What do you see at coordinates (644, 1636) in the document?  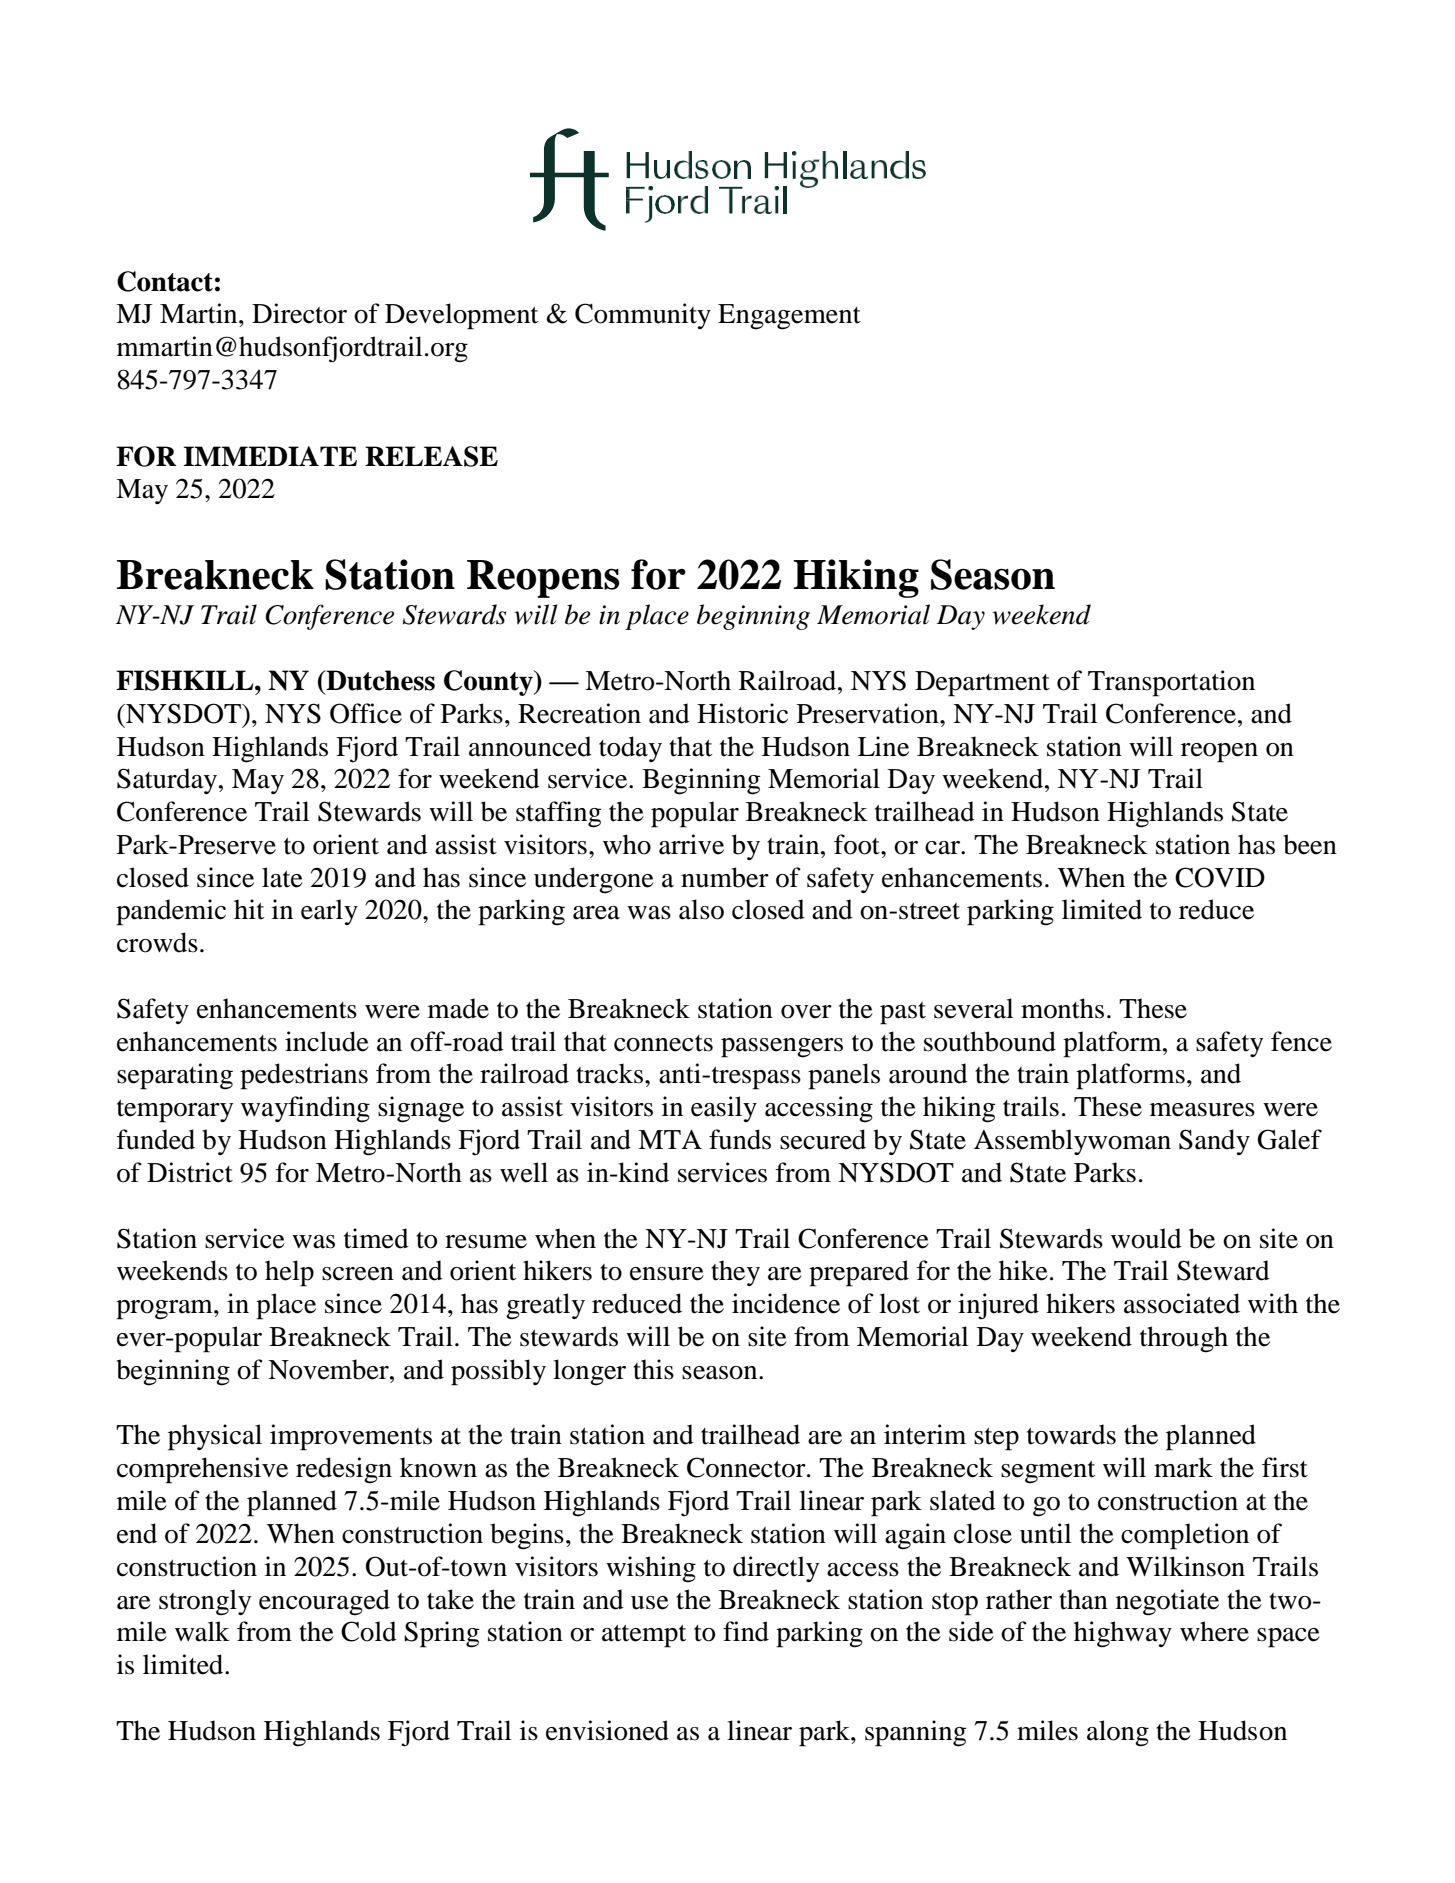 I see `attempt` at bounding box center [644, 1636].
